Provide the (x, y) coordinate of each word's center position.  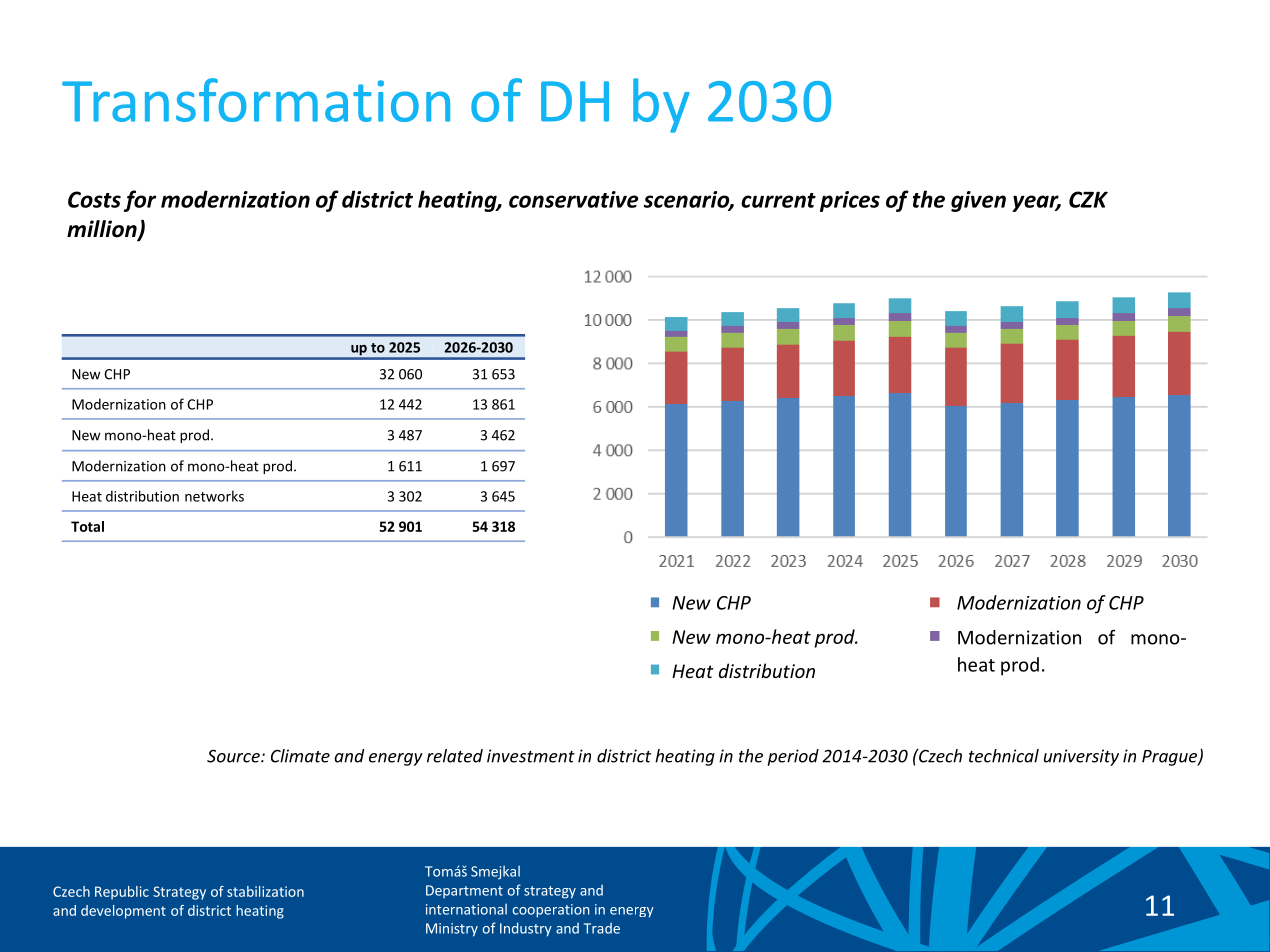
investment (531, 756)
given (978, 201)
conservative (573, 199)
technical (1004, 756)
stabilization (265, 891)
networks (214, 496)
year (1036, 203)
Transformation (256, 100)
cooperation (550, 911)
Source (234, 756)
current (778, 200)
